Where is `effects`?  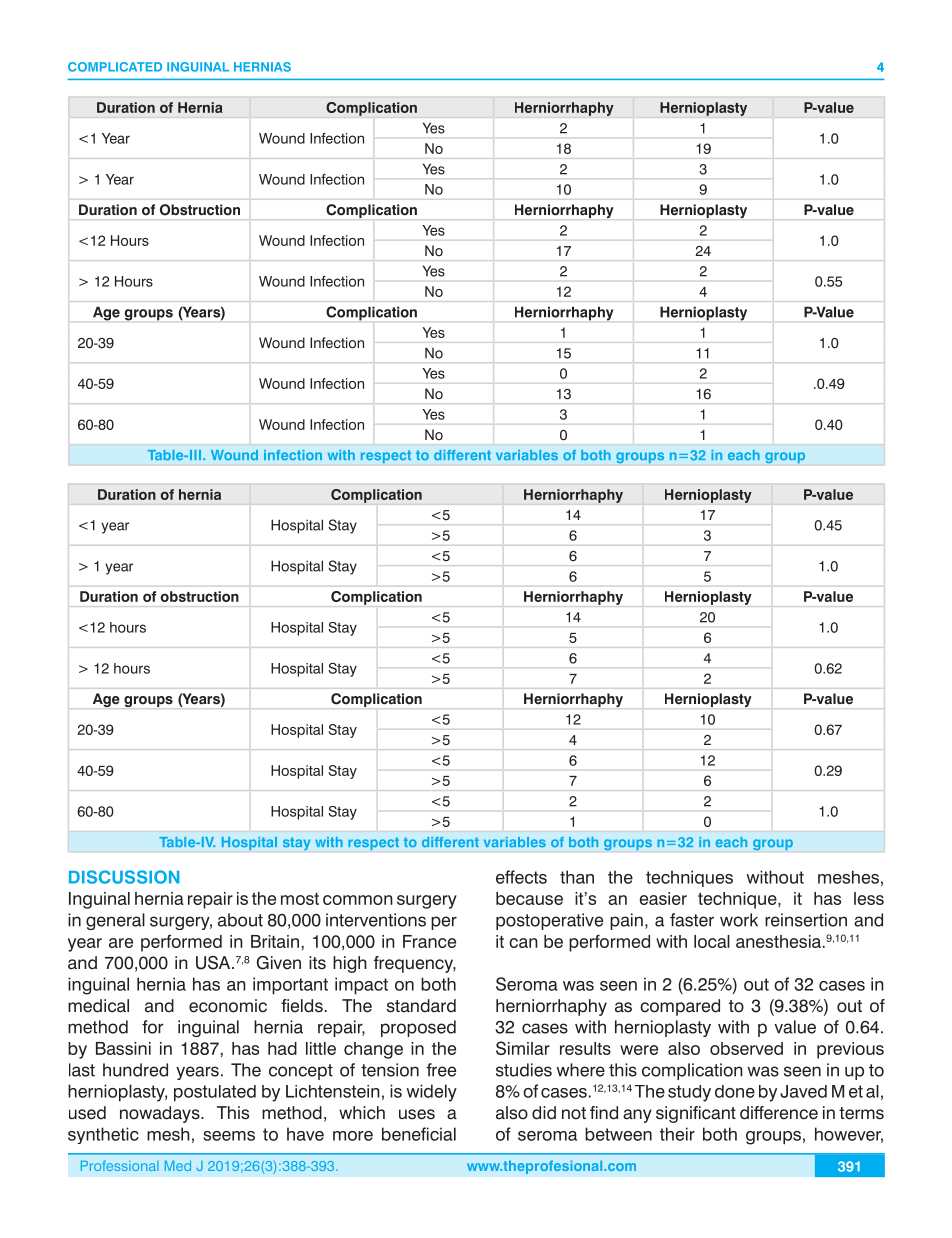 effects is located at coordinates (521, 877).
